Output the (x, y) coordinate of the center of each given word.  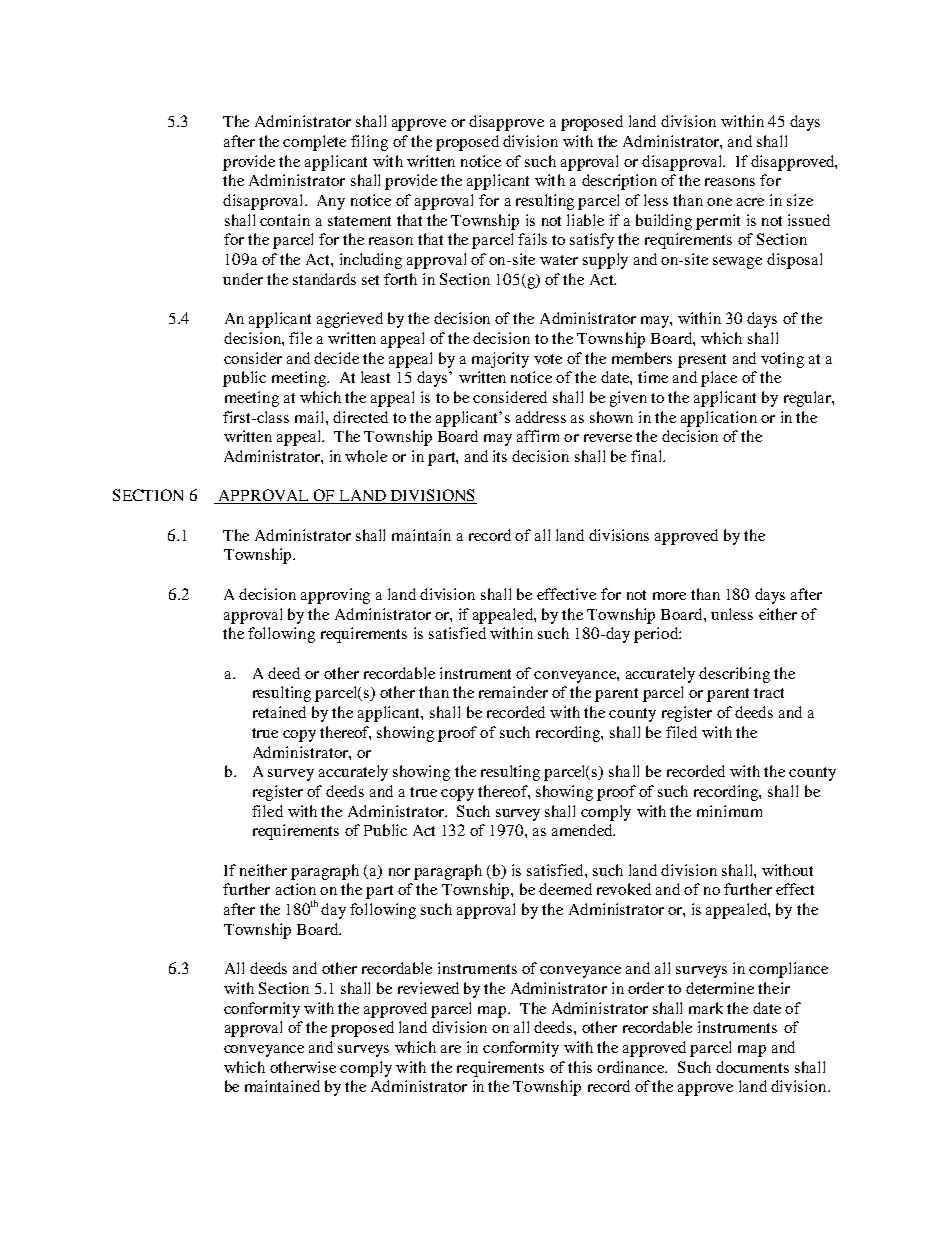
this (580, 1067)
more (669, 596)
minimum (729, 811)
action (296, 889)
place (719, 379)
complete (314, 143)
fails (532, 239)
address (541, 417)
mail (311, 417)
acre (750, 202)
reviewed (428, 988)
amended (583, 830)
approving (335, 596)
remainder (513, 692)
